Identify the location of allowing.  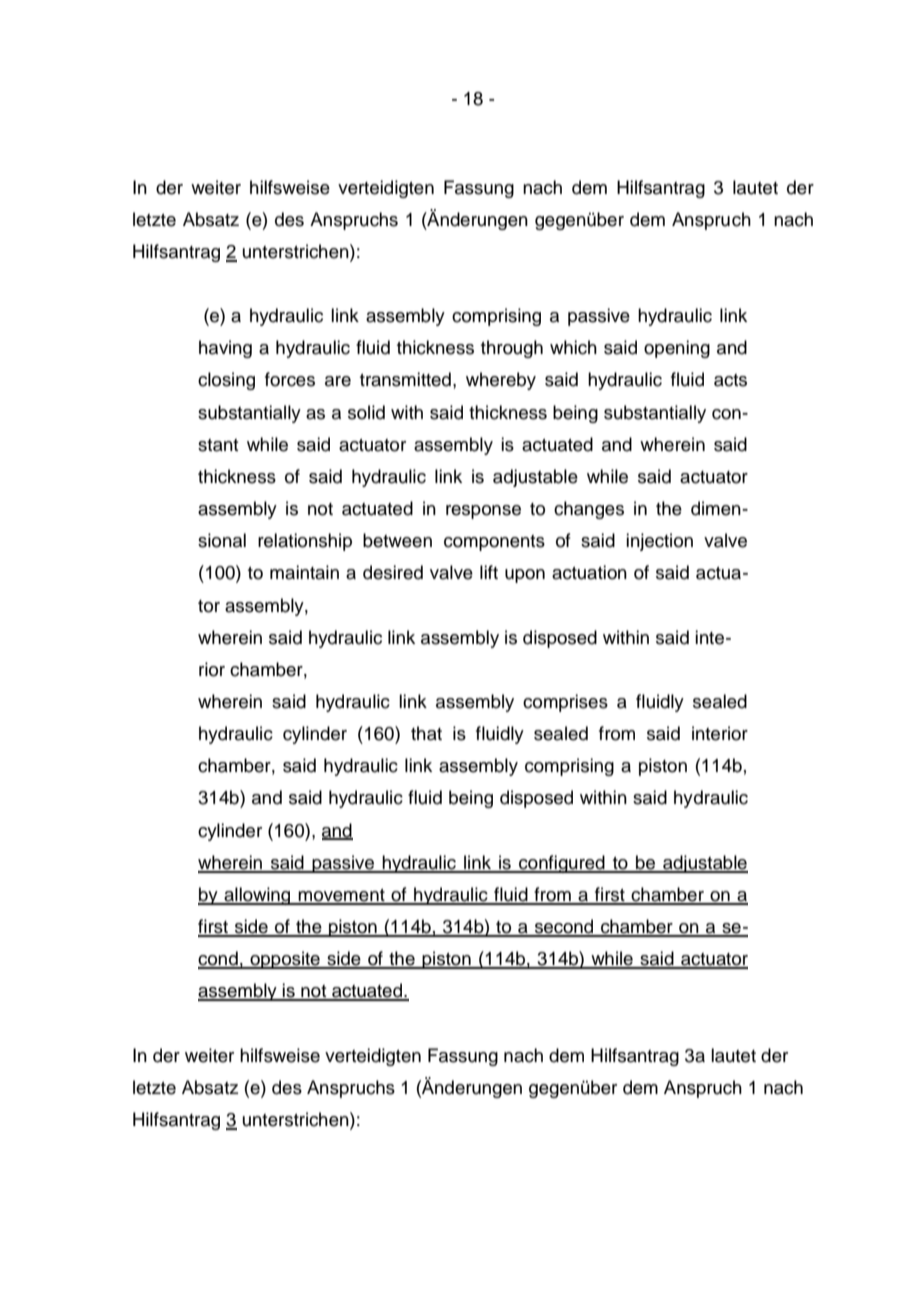
(257, 896).
